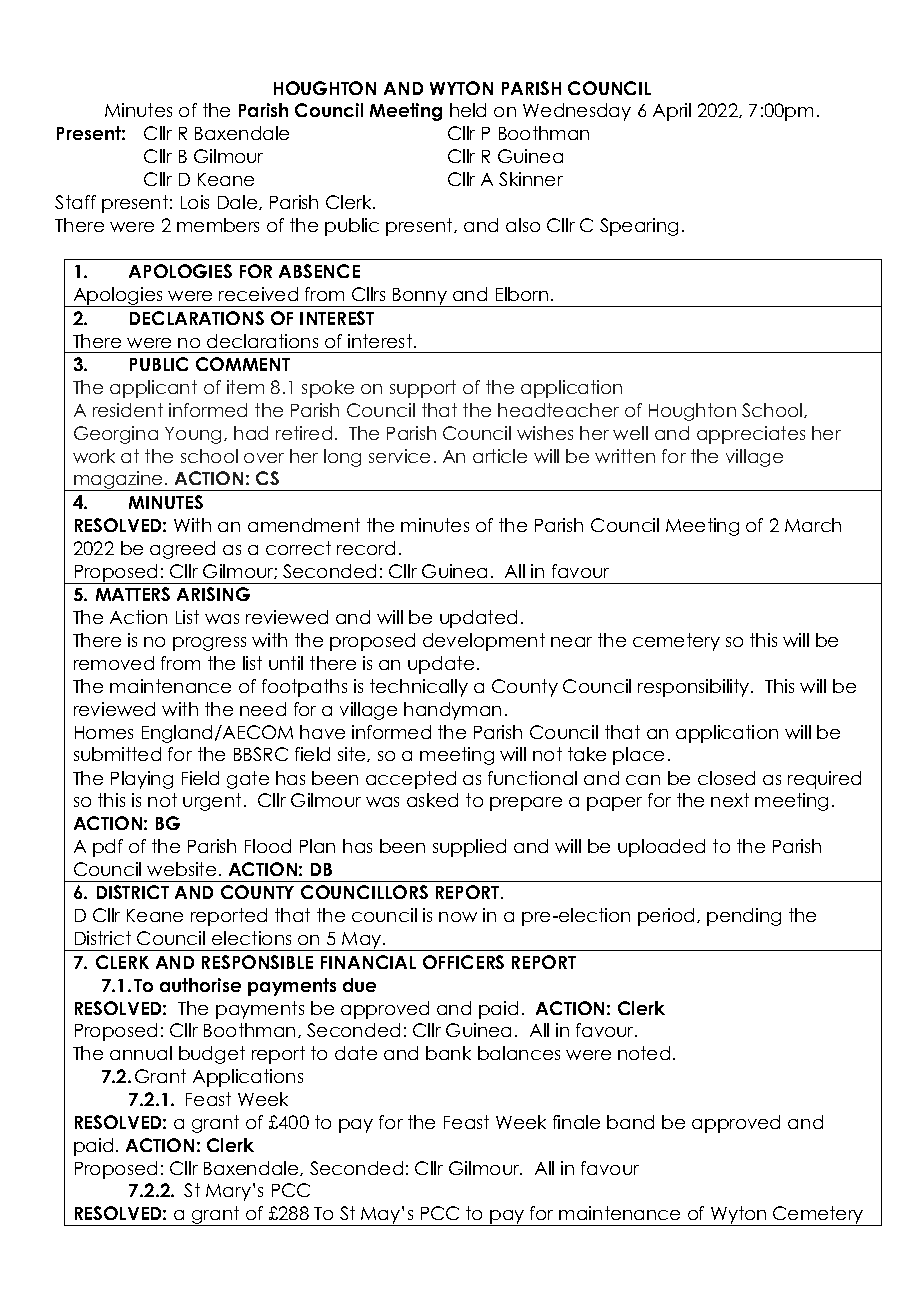 The height and width of the image is (1308, 924). I want to click on Playing, so click(142, 780).
